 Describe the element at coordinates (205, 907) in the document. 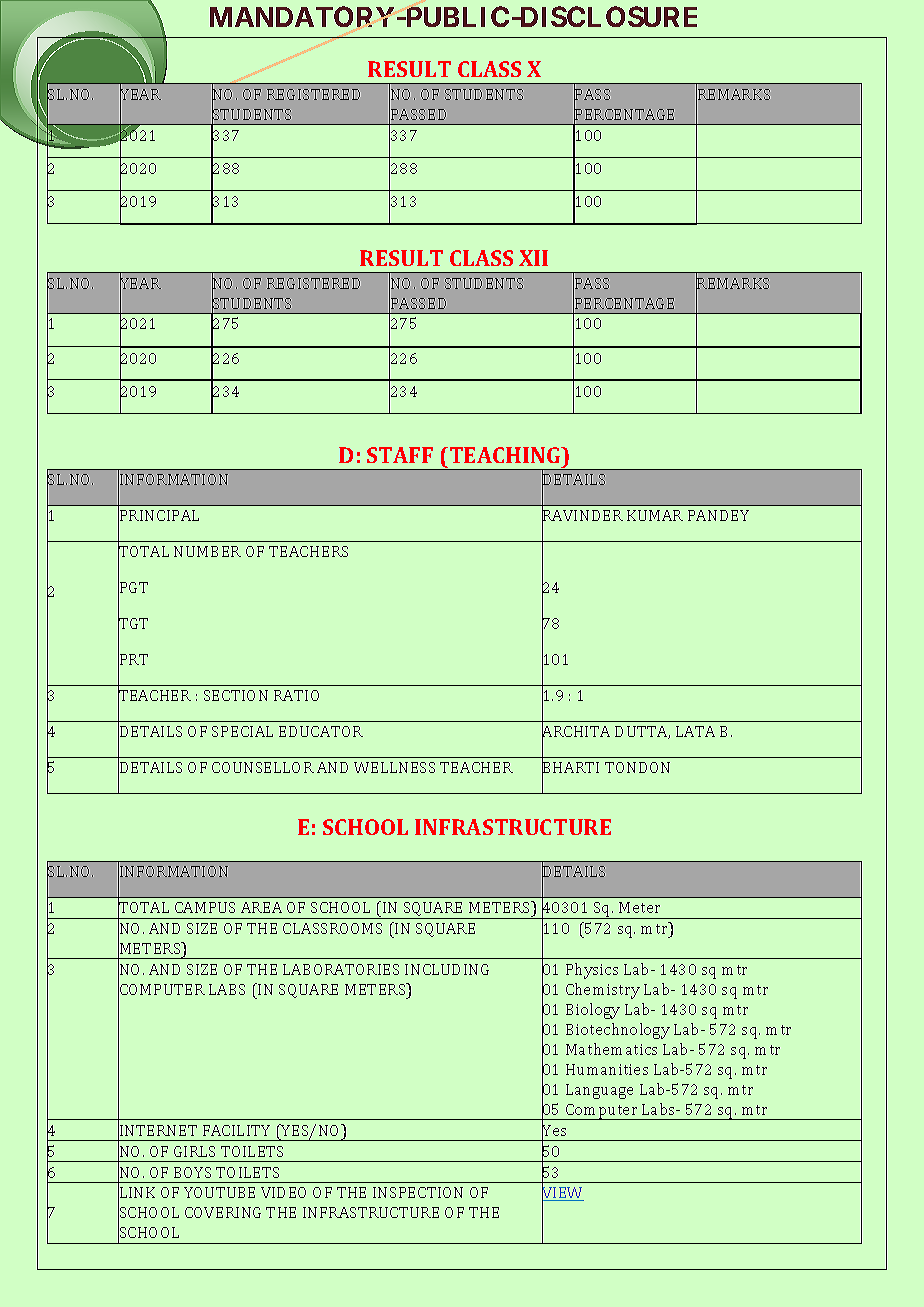

I see `CAMPUS` at that location.
